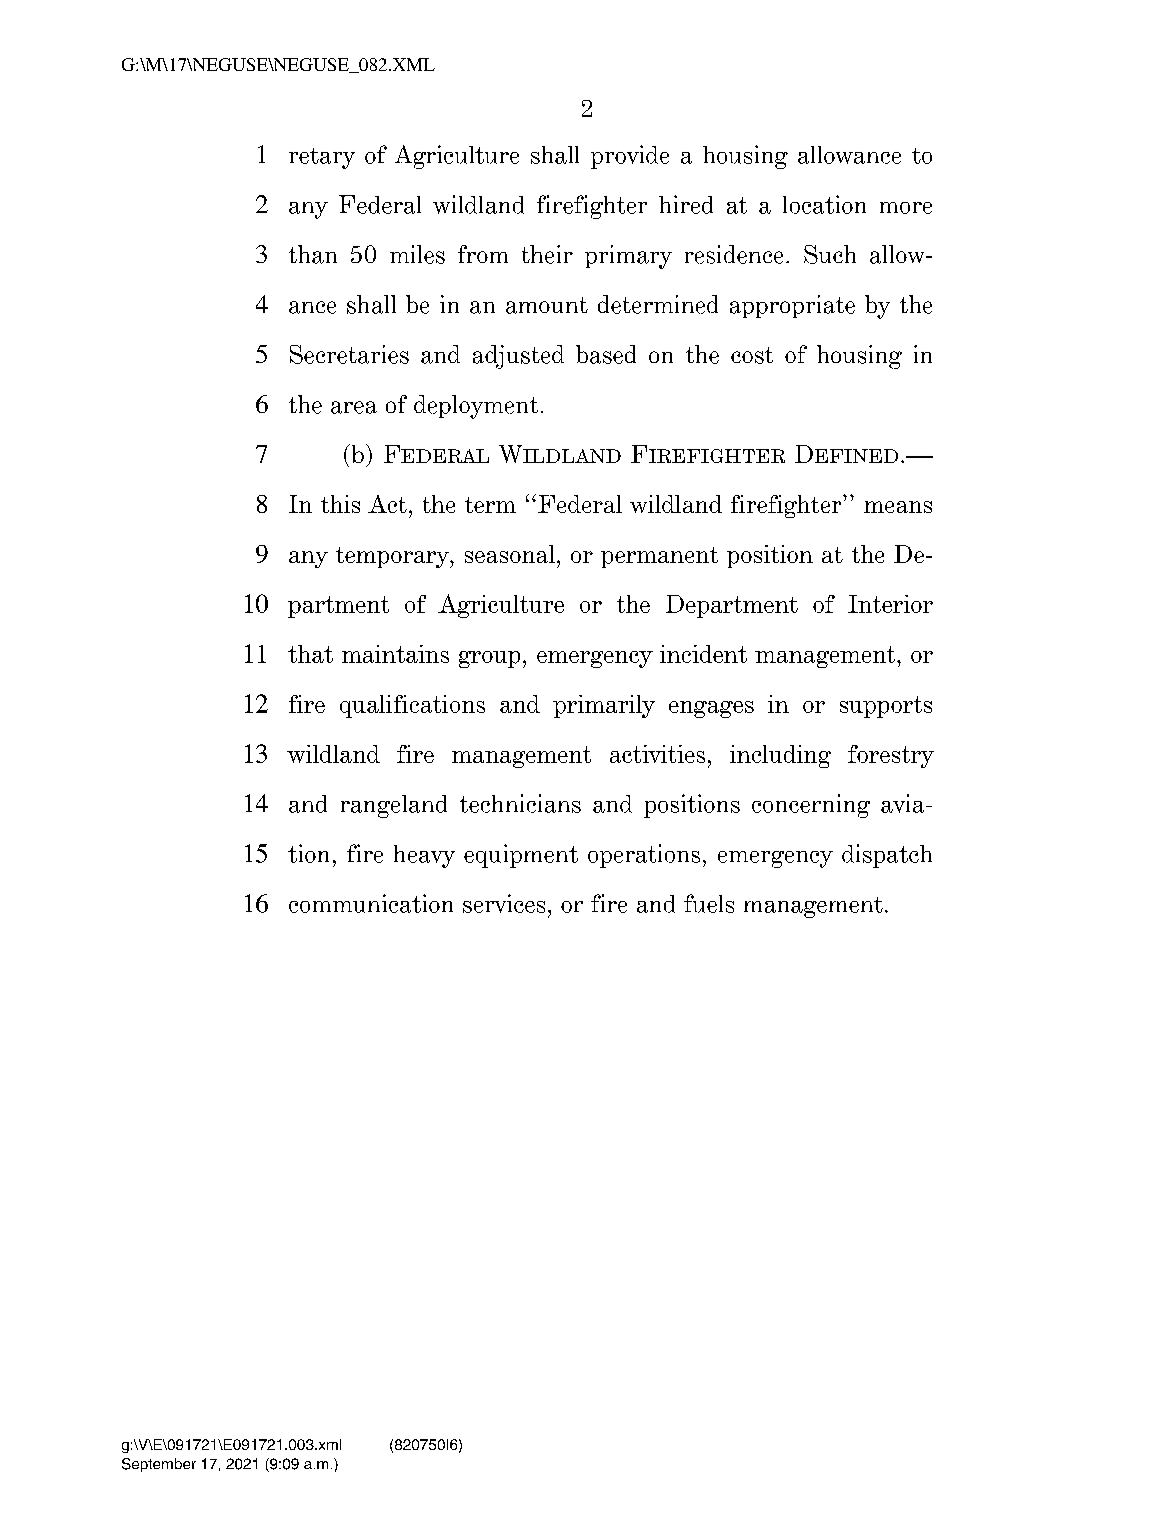  I want to click on their, so click(547, 254).
